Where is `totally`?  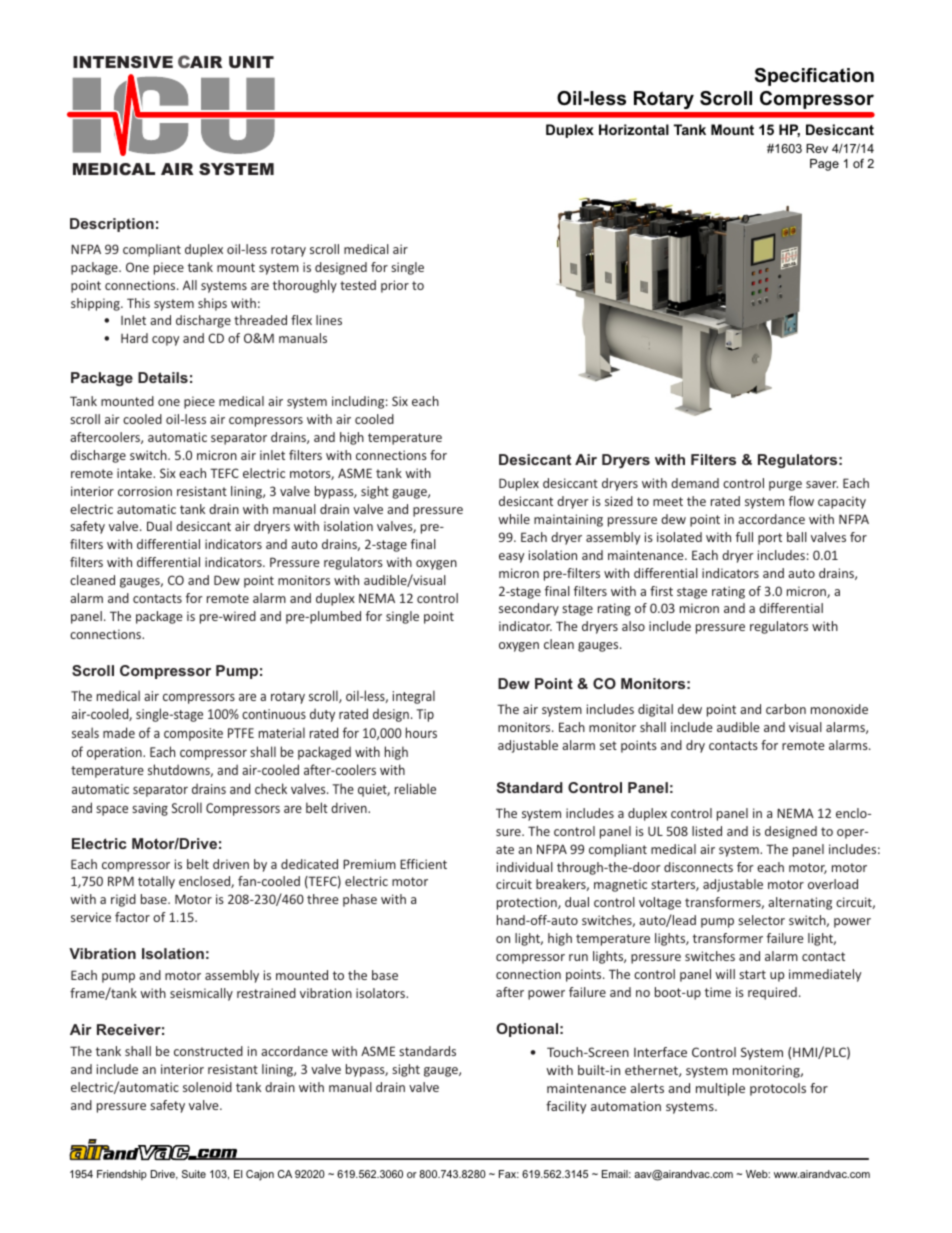
totally is located at coordinates (156, 882).
